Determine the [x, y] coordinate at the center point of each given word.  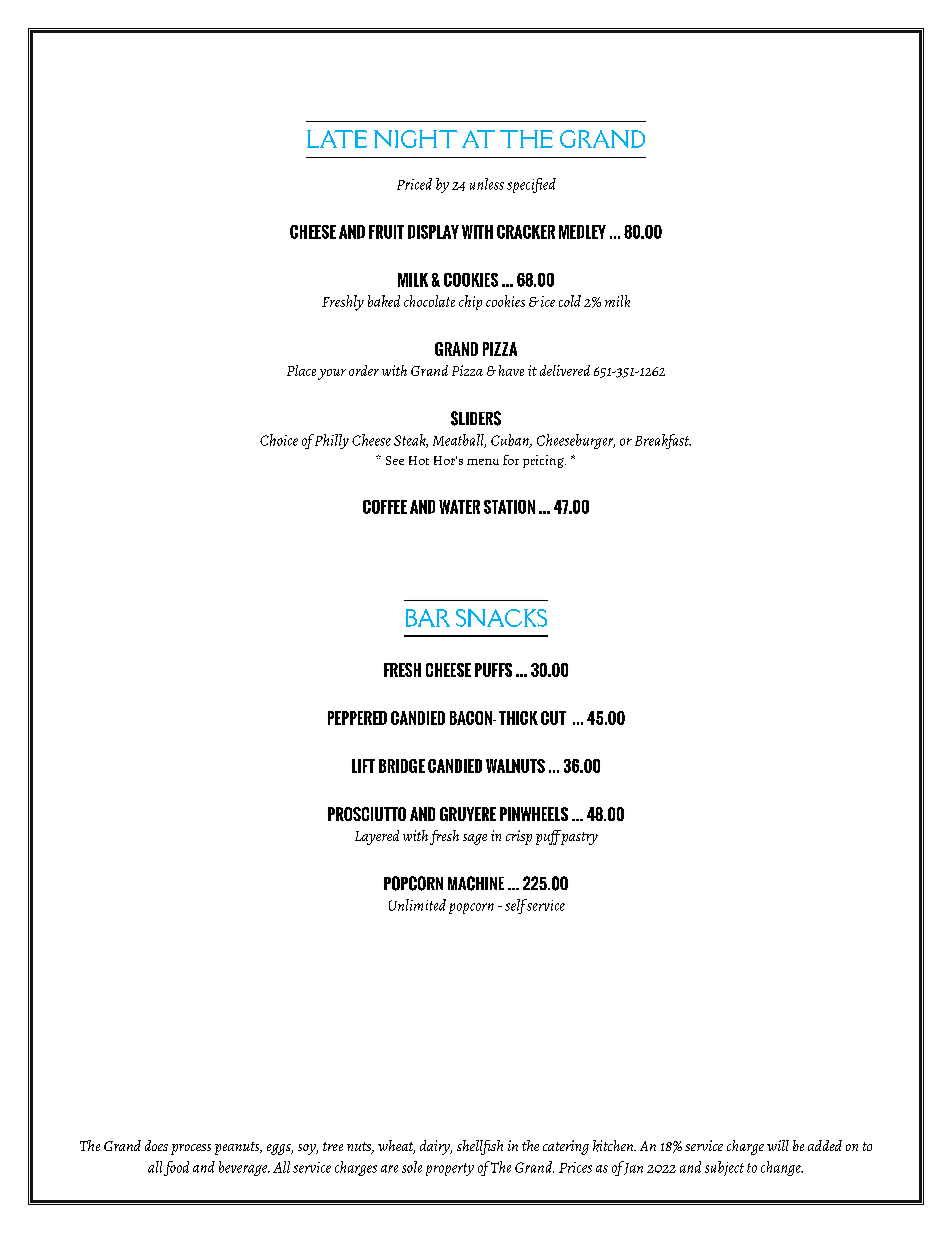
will [778, 1145]
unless [487, 184]
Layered [377, 837]
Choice [279, 440]
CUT [553, 718]
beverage [244, 1168]
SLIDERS [476, 418]
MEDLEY [582, 232]
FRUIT [386, 232]
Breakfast [663, 441]
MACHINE [476, 883]
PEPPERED [357, 718]
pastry [578, 837]
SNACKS [501, 618]
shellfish [480, 1147]
